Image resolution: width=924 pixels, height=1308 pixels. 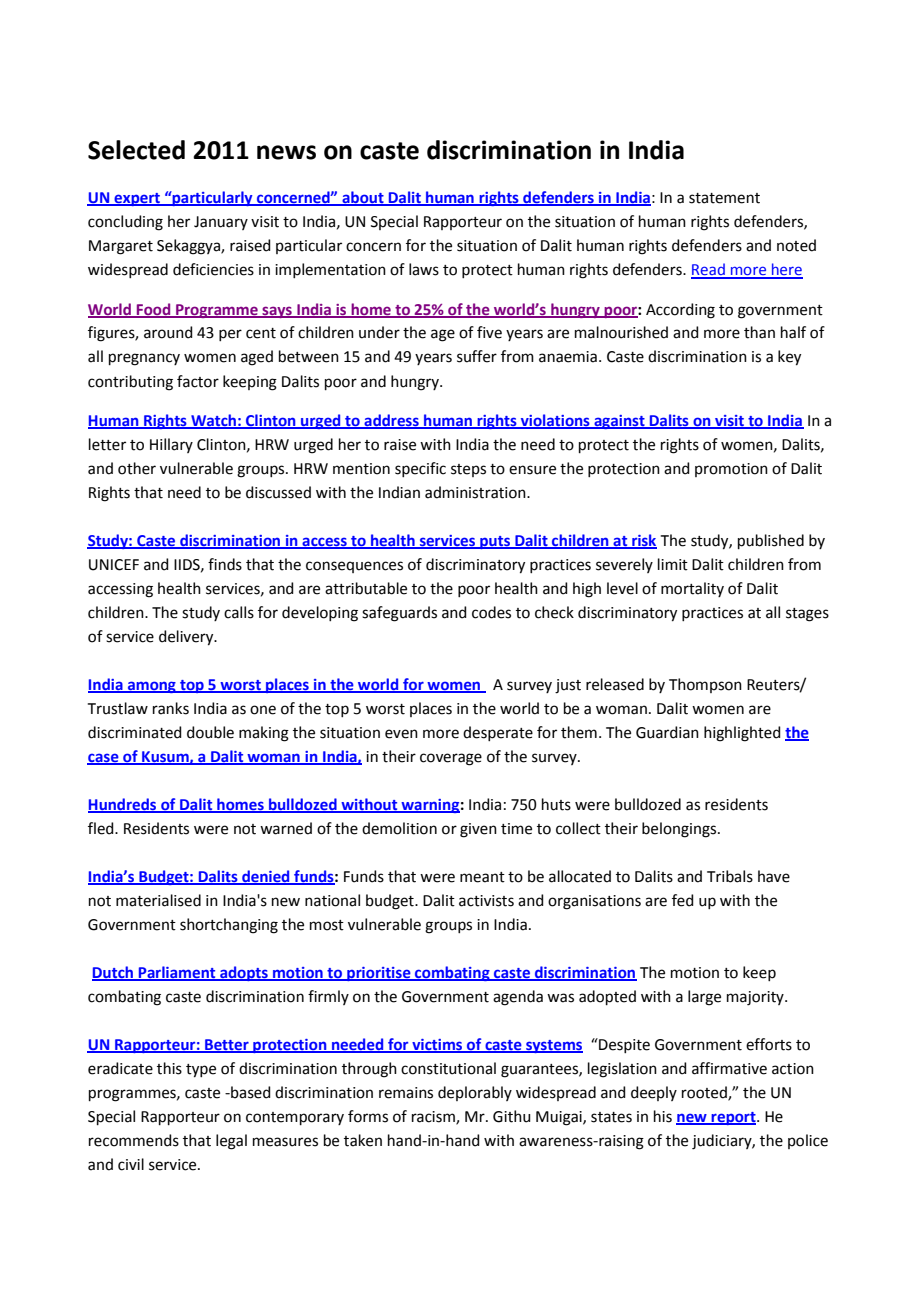 I want to click on materialised, so click(x=158, y=900).
